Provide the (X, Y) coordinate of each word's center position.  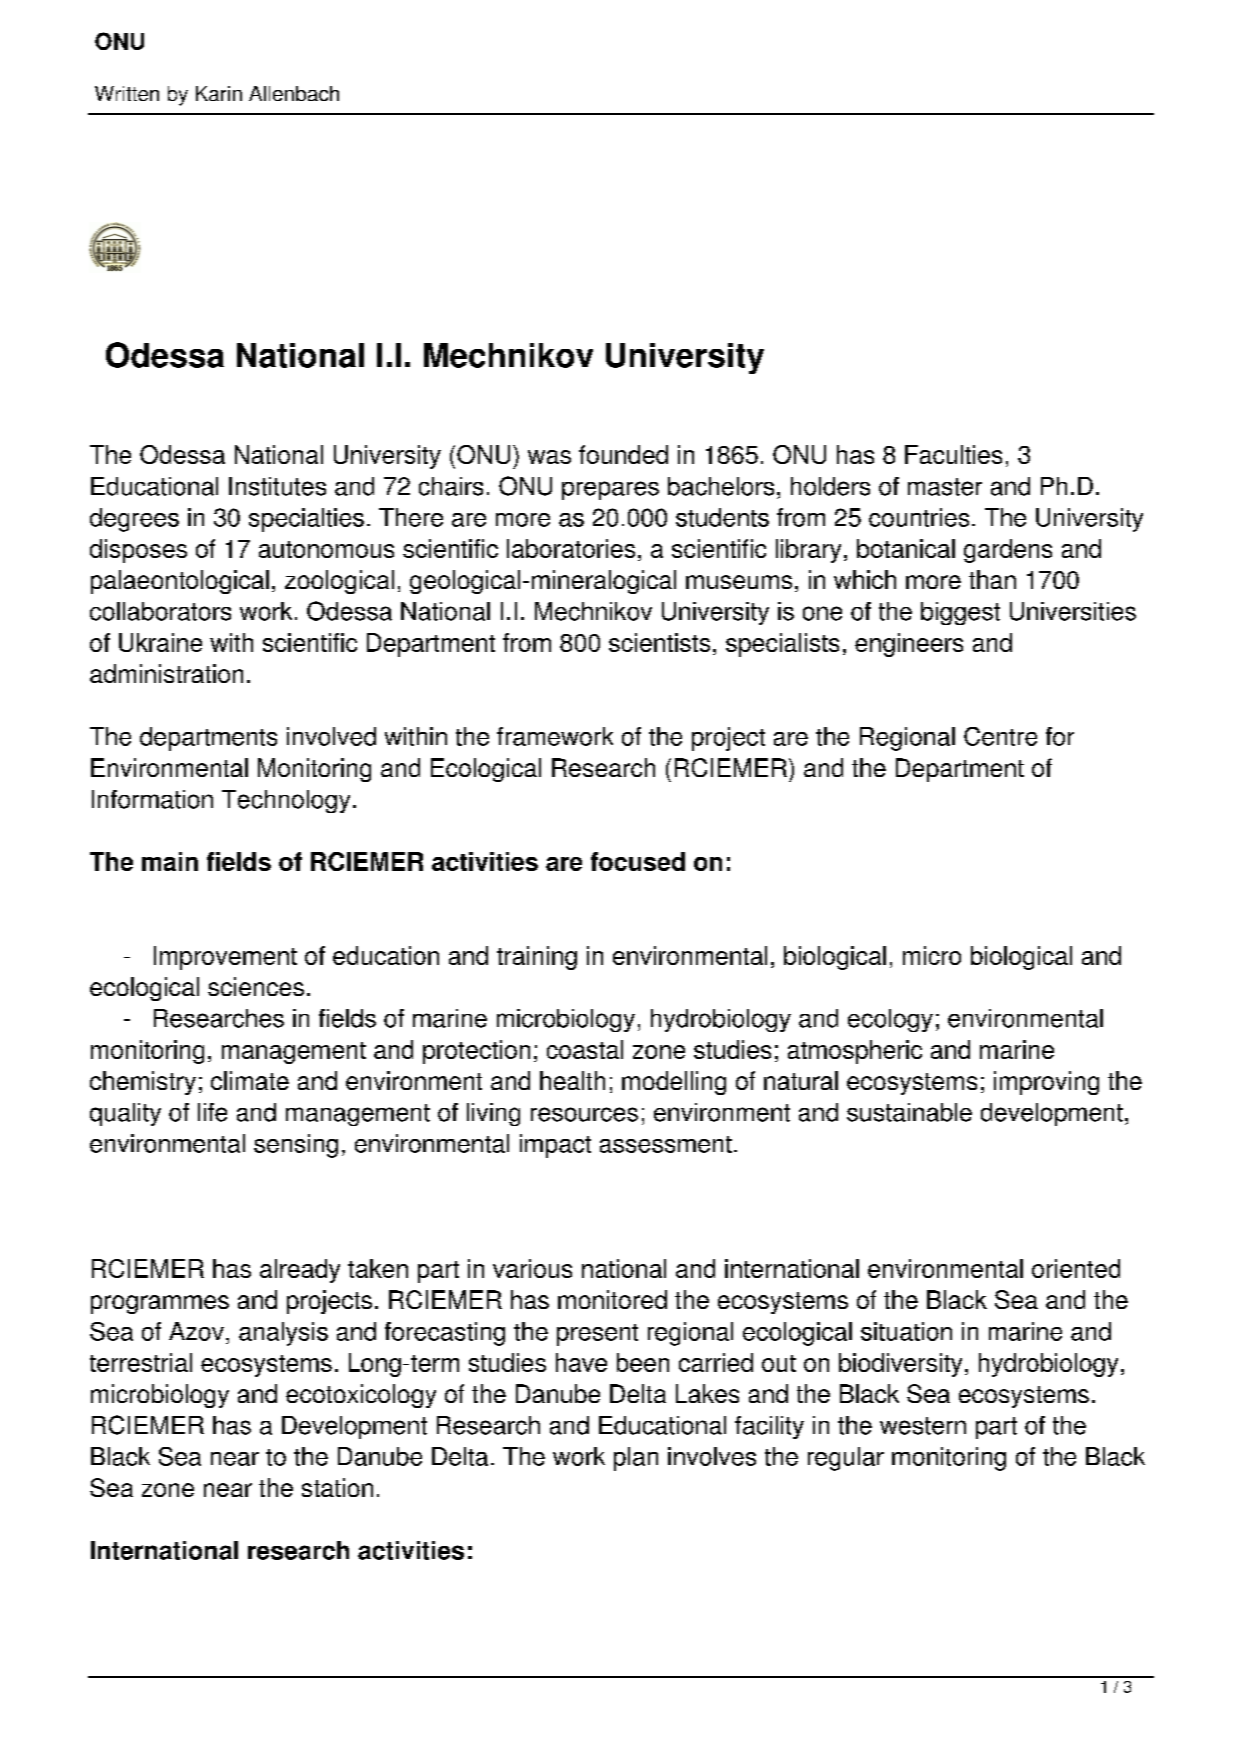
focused (638, 861)
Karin (219, 93)
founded (623, 454)
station (337, 1487)
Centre (1000, 736)
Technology (286, 801)
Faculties (953, 454)
